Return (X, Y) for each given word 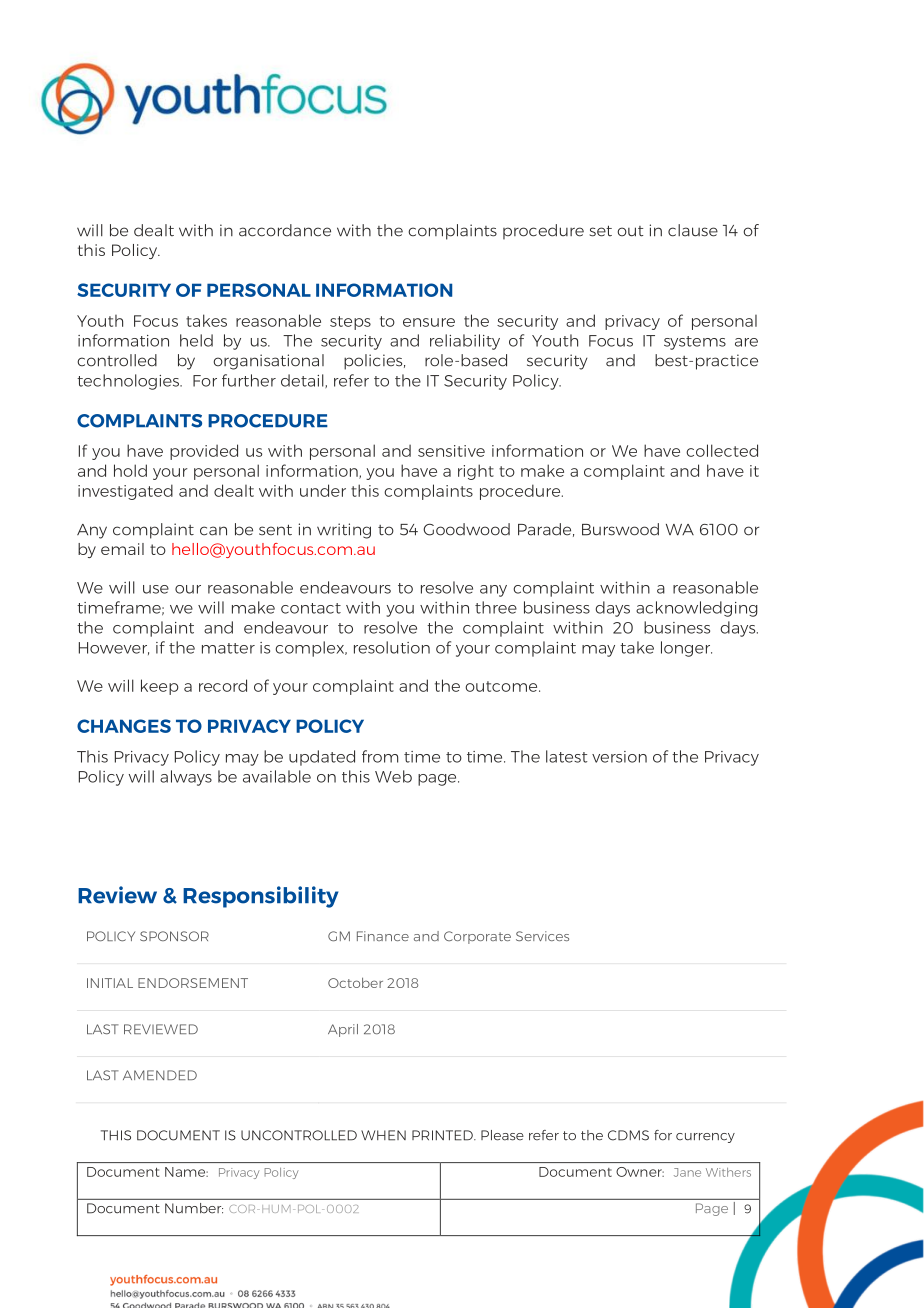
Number (194, 1208)
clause (693, 230)
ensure (429, 322)
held (196, 340)
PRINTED (443, 1135)
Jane (687, 1172)
